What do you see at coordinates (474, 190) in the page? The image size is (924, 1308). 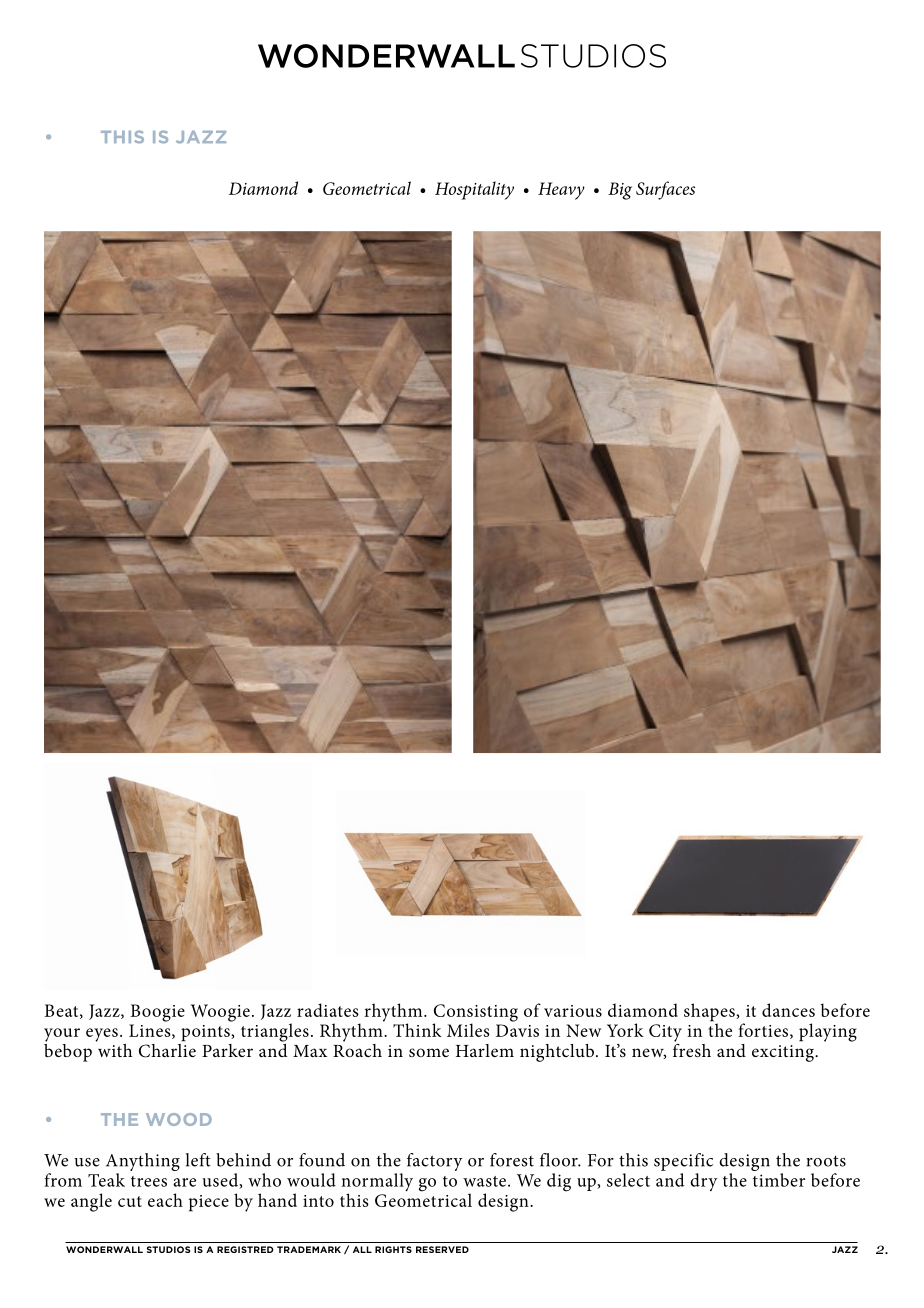 I see `Hospitality` at bounding box center [474, 190].
